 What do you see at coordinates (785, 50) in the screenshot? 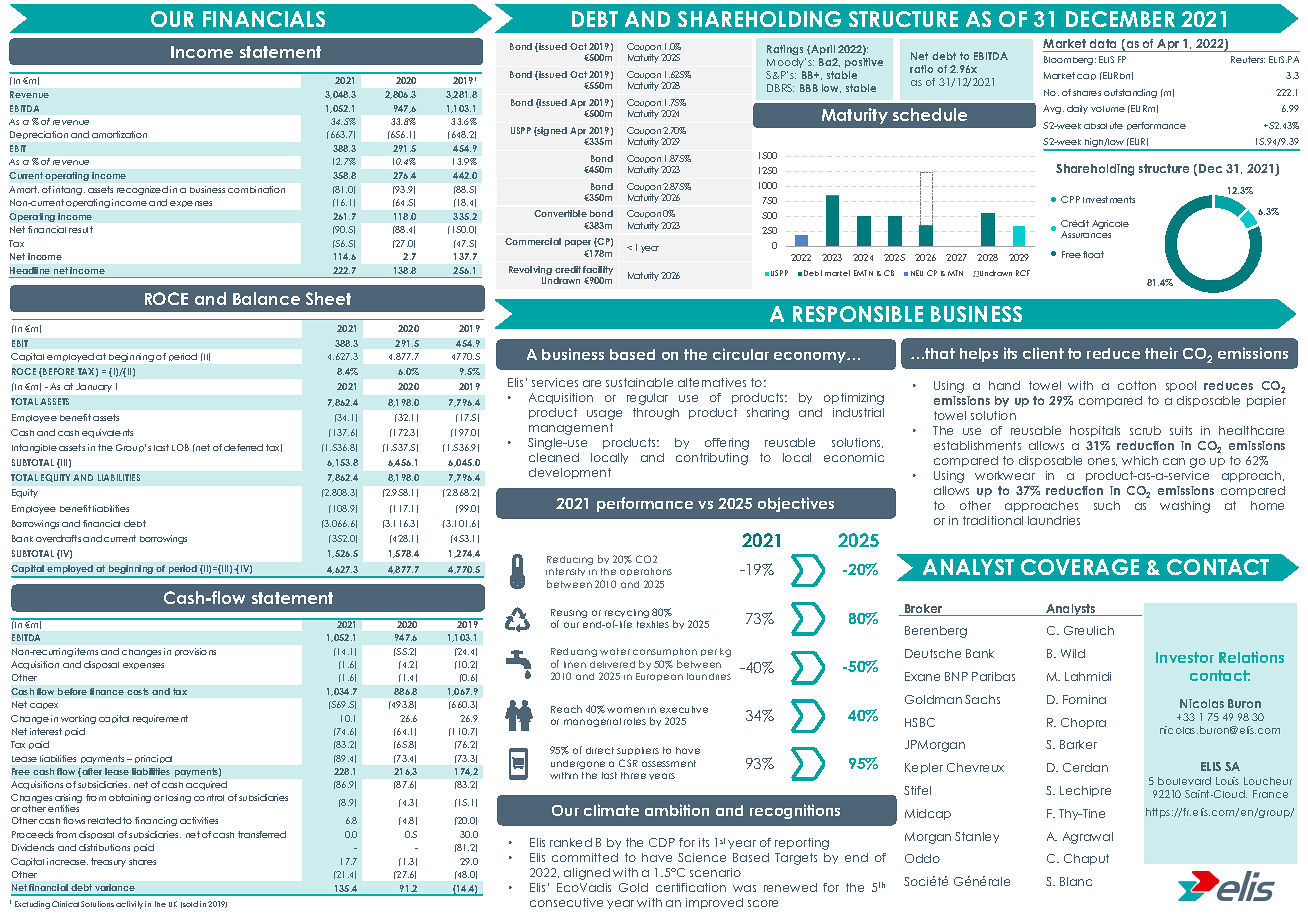
I see `Ratings` at bounding box center [785, 50].
